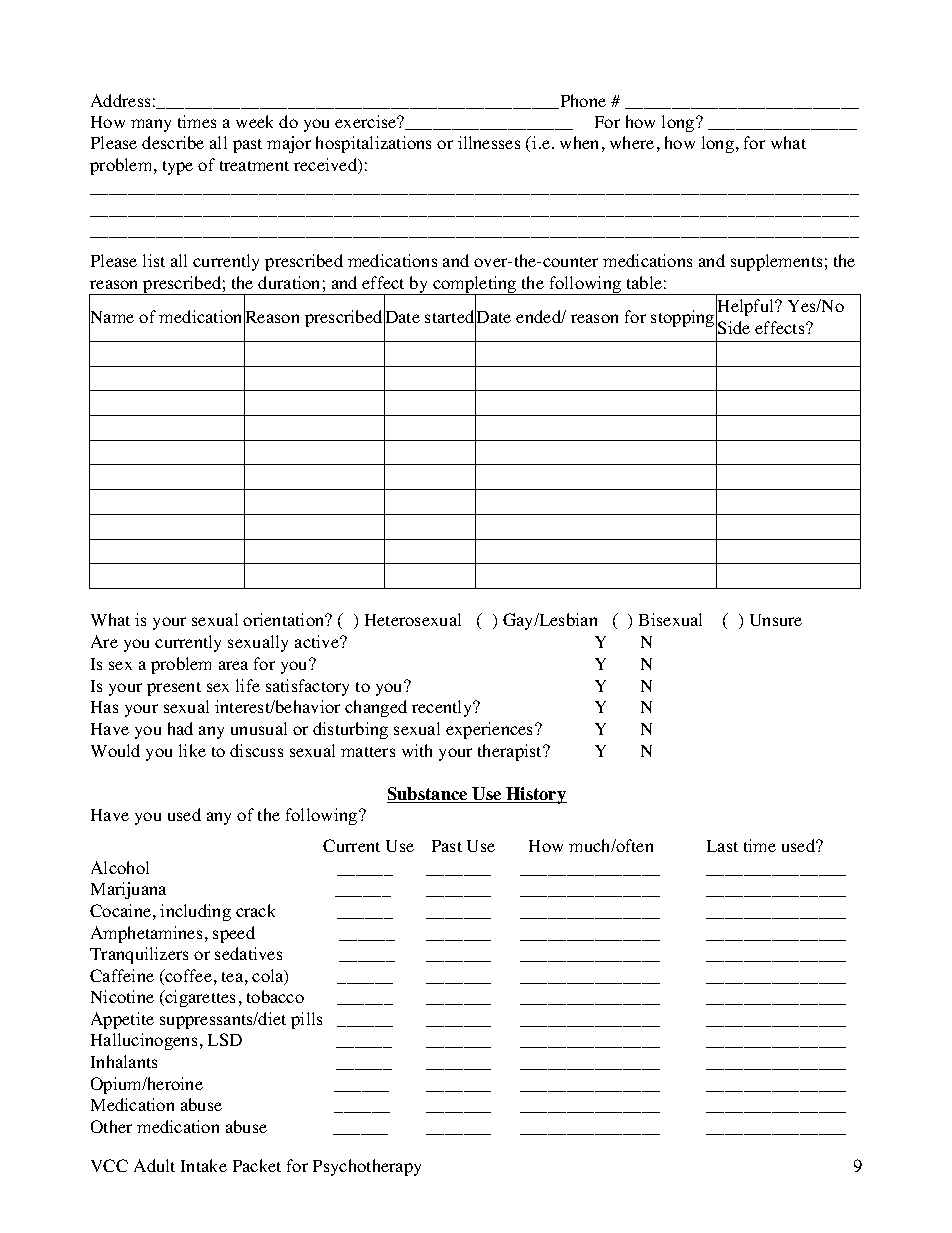 Image resolution: width=952 pixels, height=1233 pixels. I want to click on illnesses, so click(489, 142).
